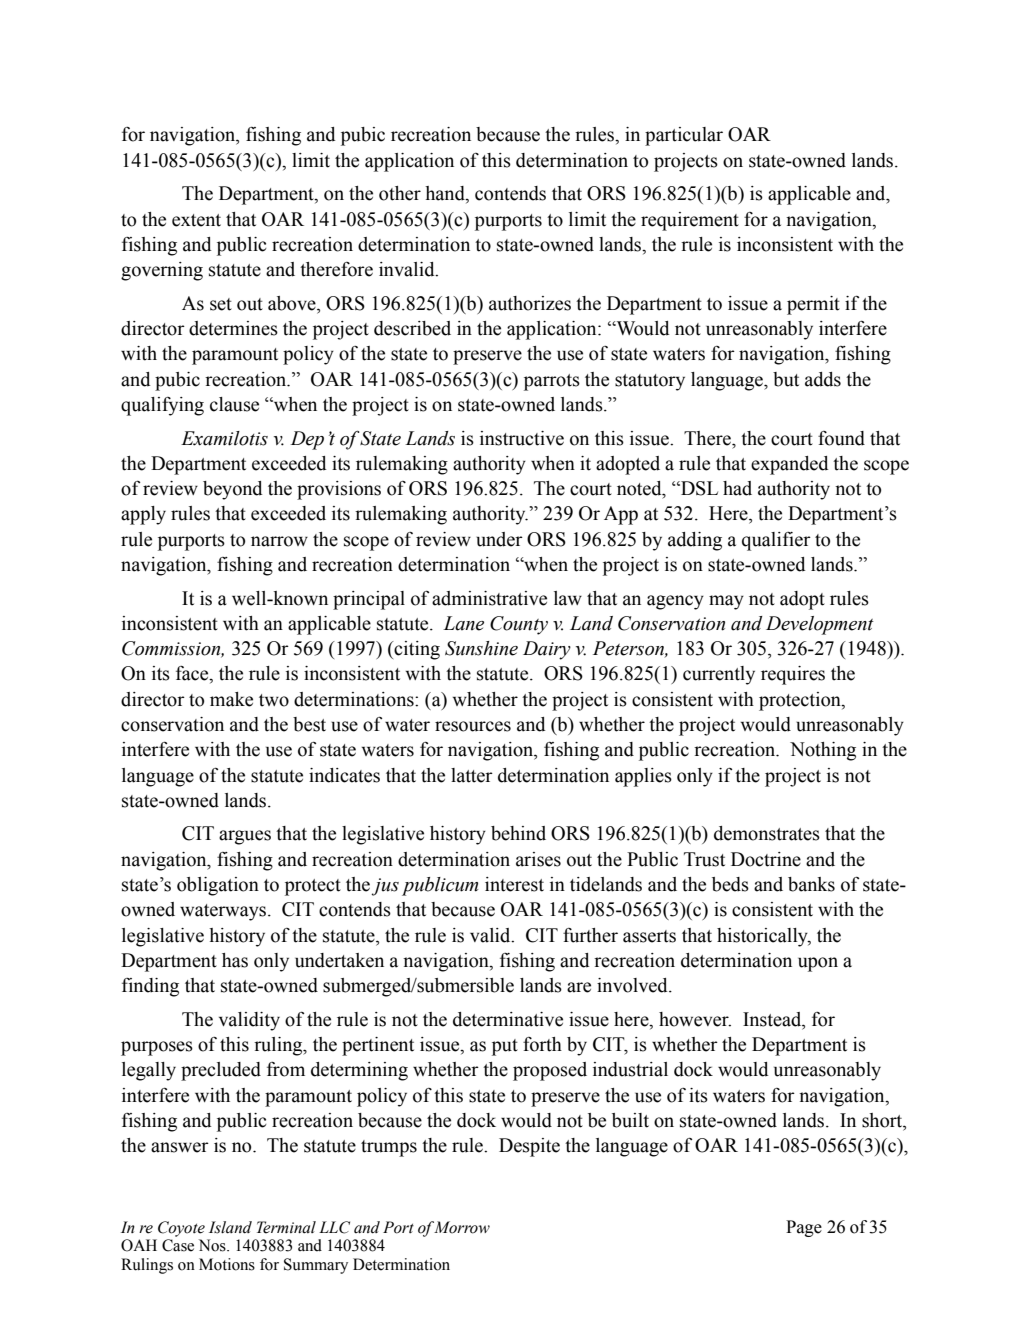  I want to click on other, so click(400, 193).
